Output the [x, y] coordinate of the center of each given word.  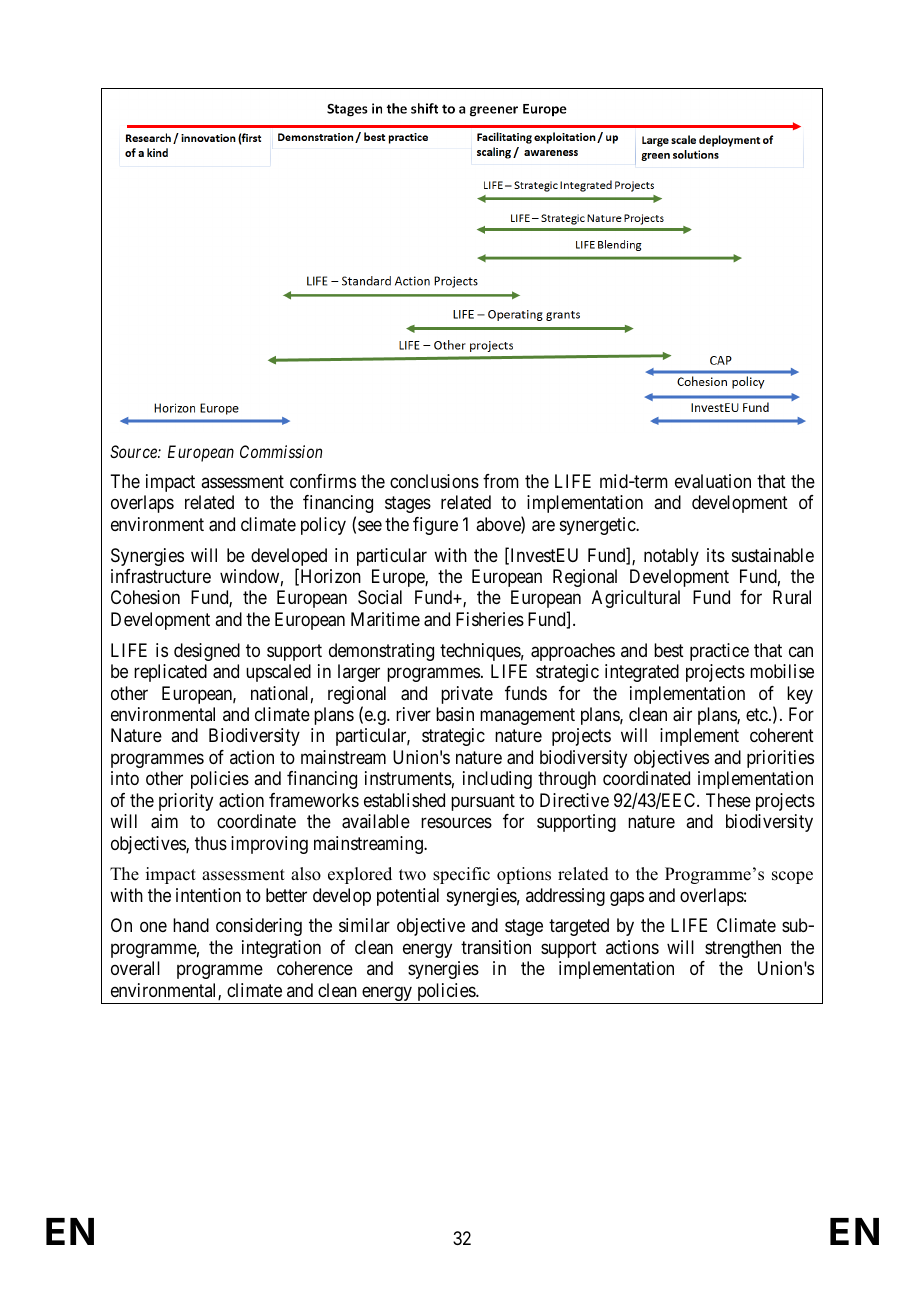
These [728, 800]
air [682, 714]
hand [191, 925]
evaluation [713, 481]
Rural [792, 597]
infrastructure [161, 576]
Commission [281, 451]
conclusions [434, 481]
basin [455, 714]
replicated [170, 673]
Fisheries [490, 619]
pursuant [483, 802]
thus [211, 843]
